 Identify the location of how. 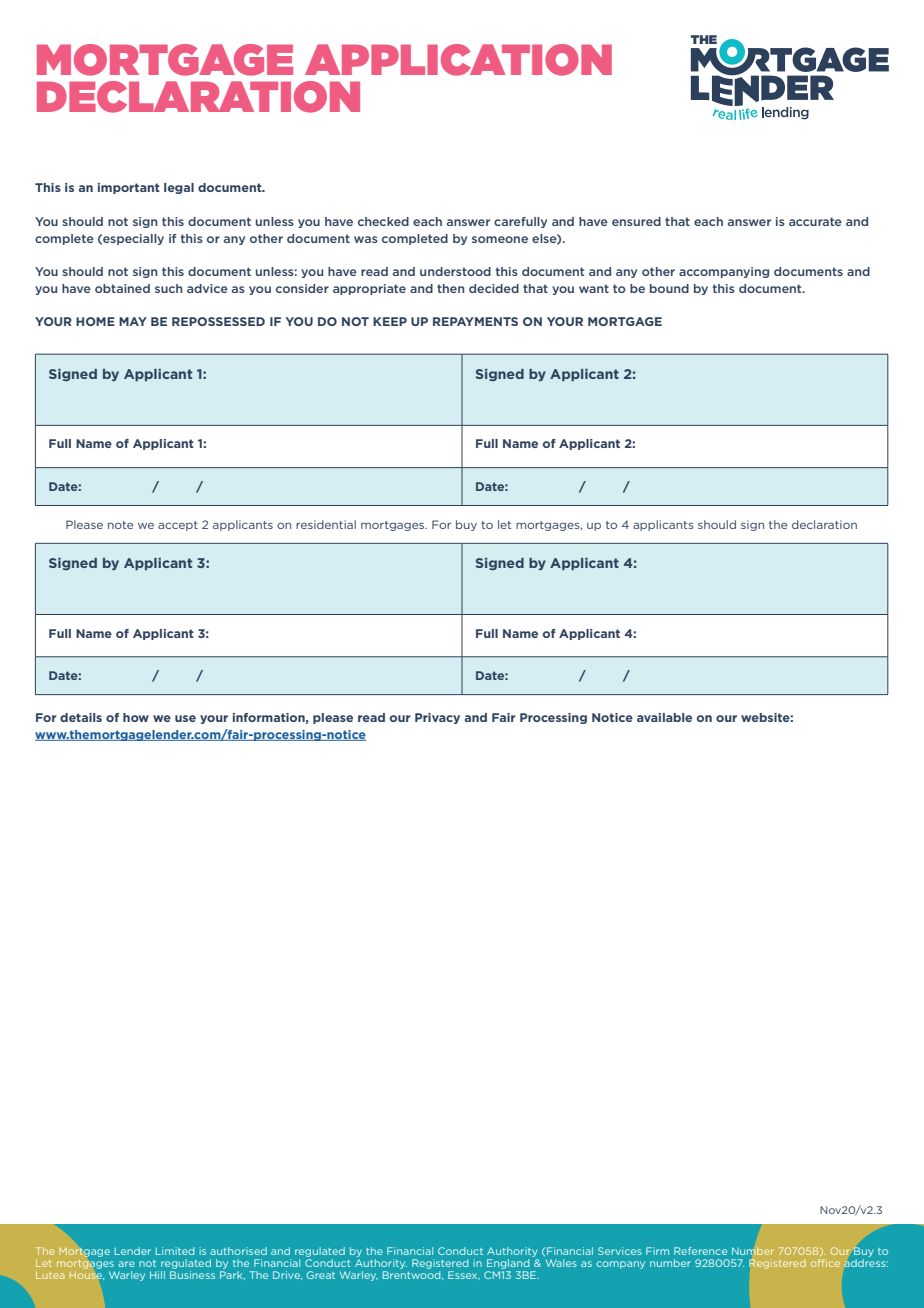
(136, 717).
